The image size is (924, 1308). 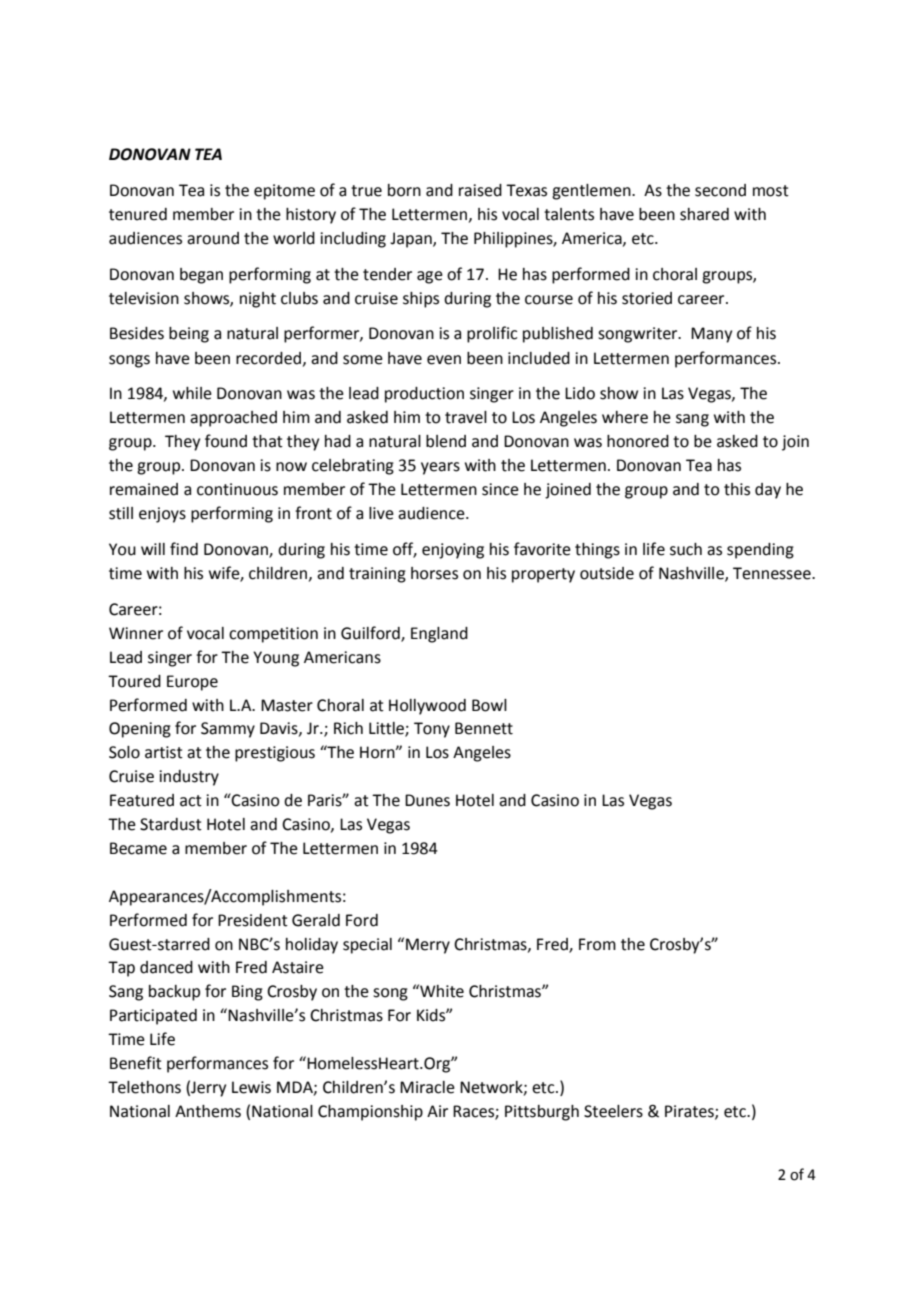 I want to click on raised, so click(x=480, y=190).
